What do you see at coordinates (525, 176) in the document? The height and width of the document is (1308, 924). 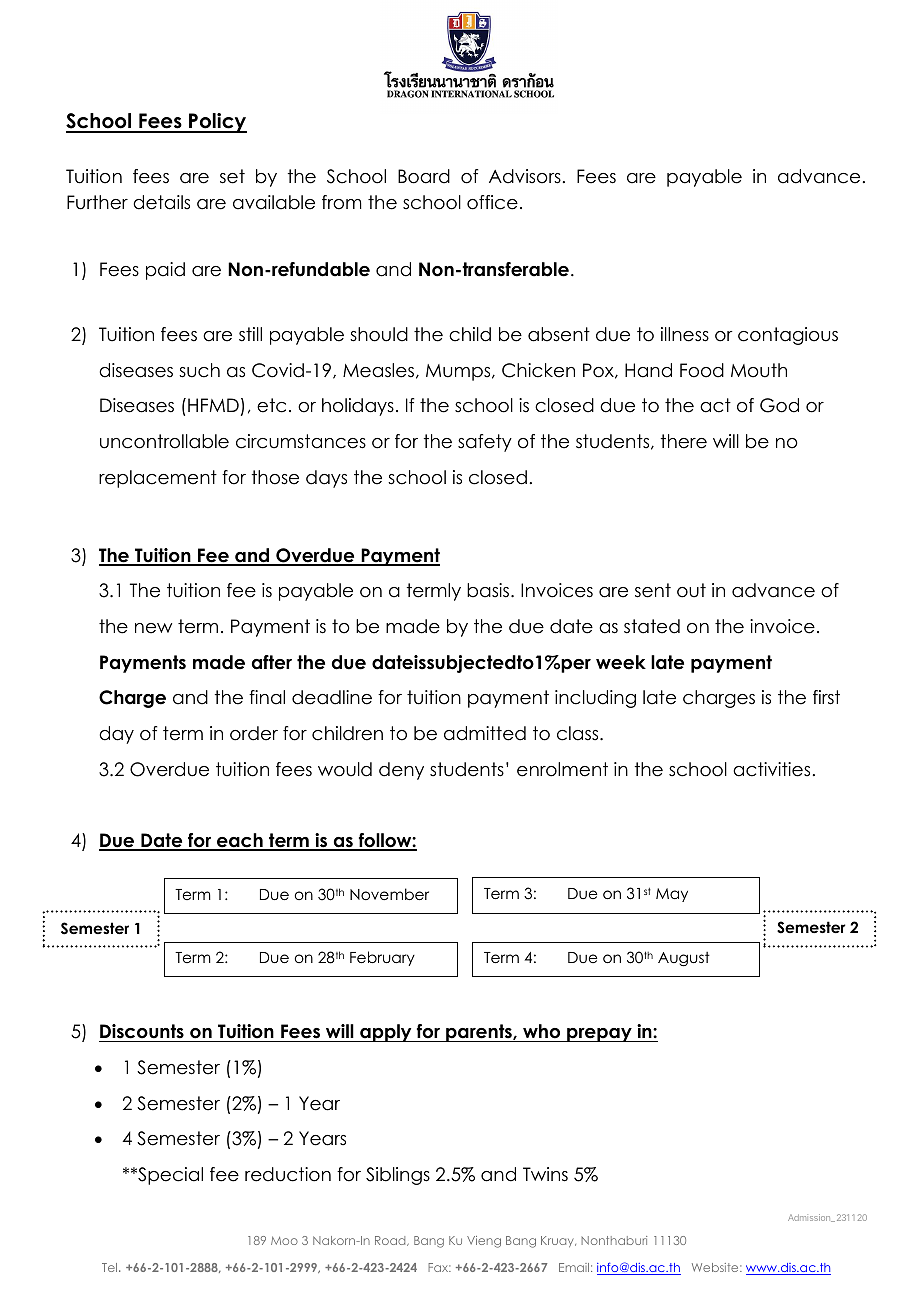 I see `Advisors` at bounding box center [525, 176].
